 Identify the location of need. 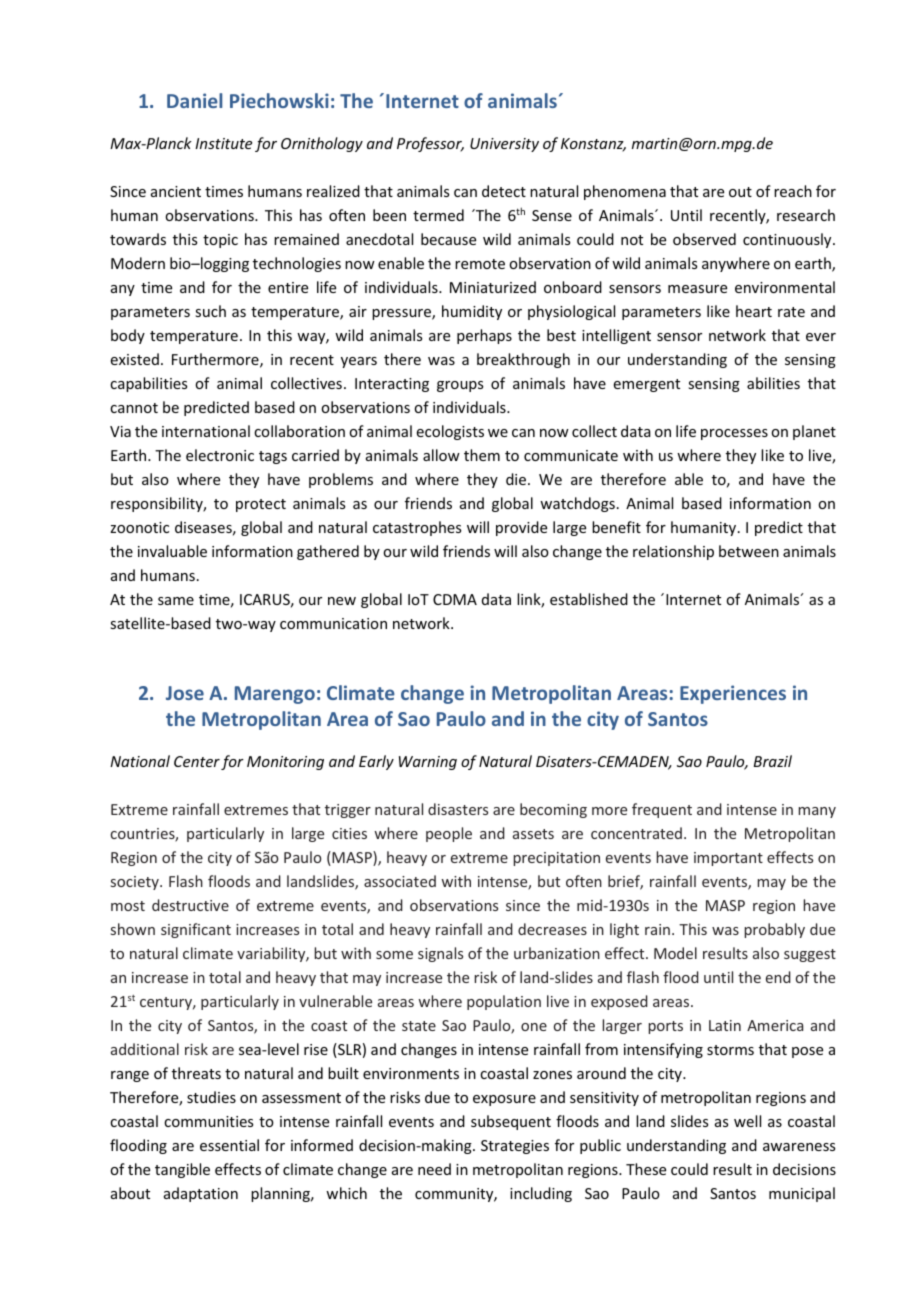
(434, 1169).
